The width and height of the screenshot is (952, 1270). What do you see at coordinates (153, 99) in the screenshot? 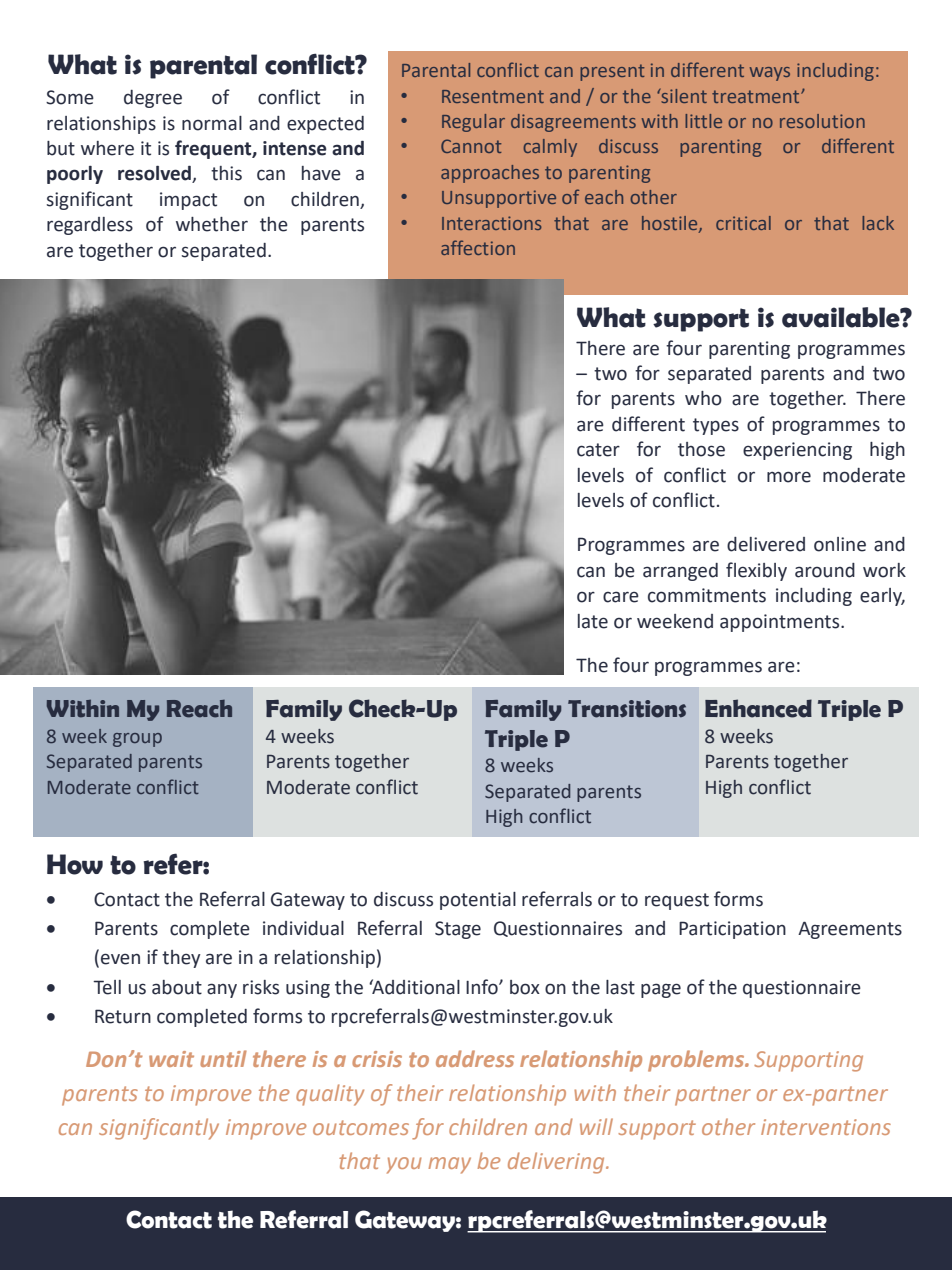
I see `degree` at bounding box center [153, 99].
